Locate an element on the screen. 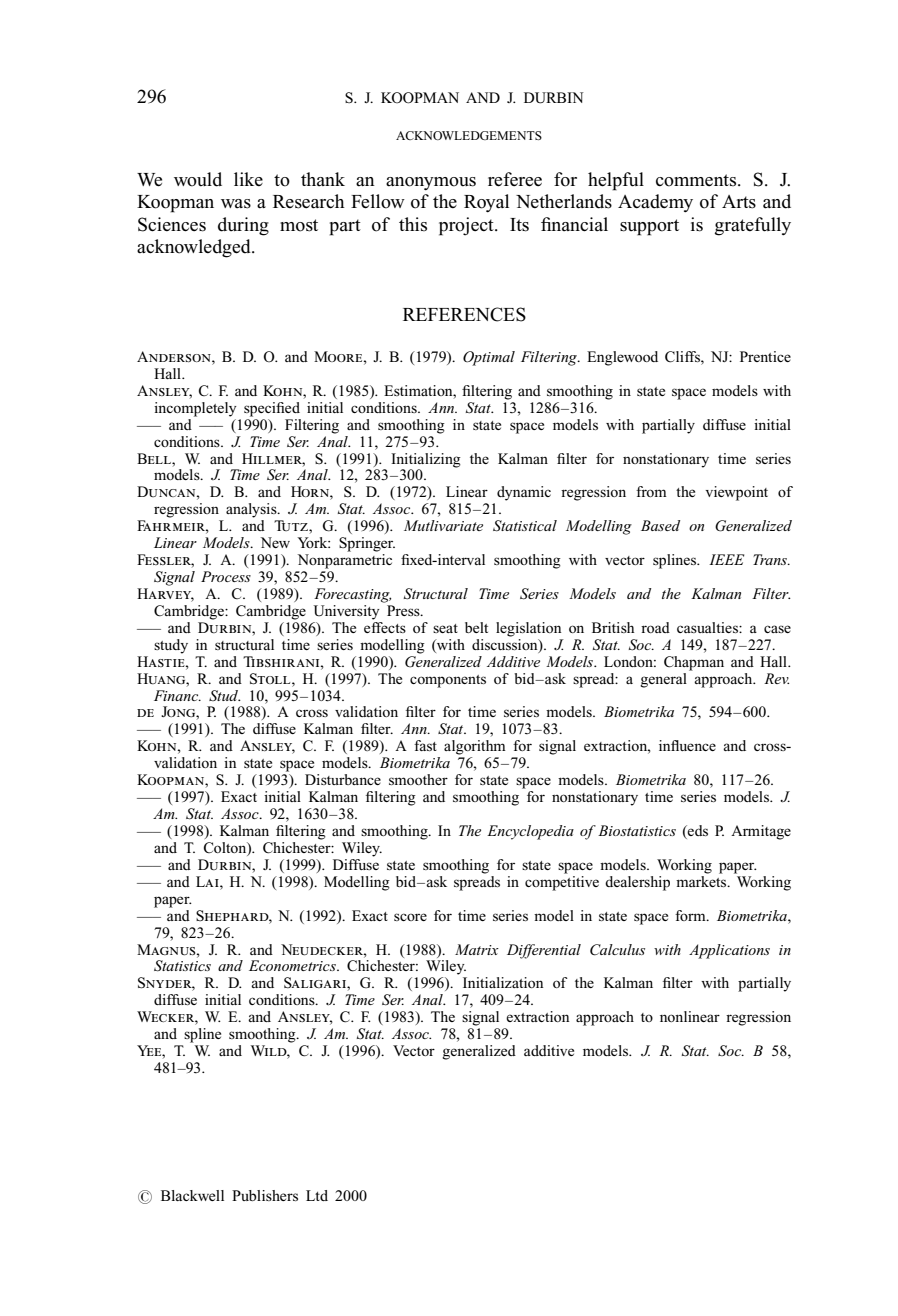  like is located at coordinates (248, 179).
